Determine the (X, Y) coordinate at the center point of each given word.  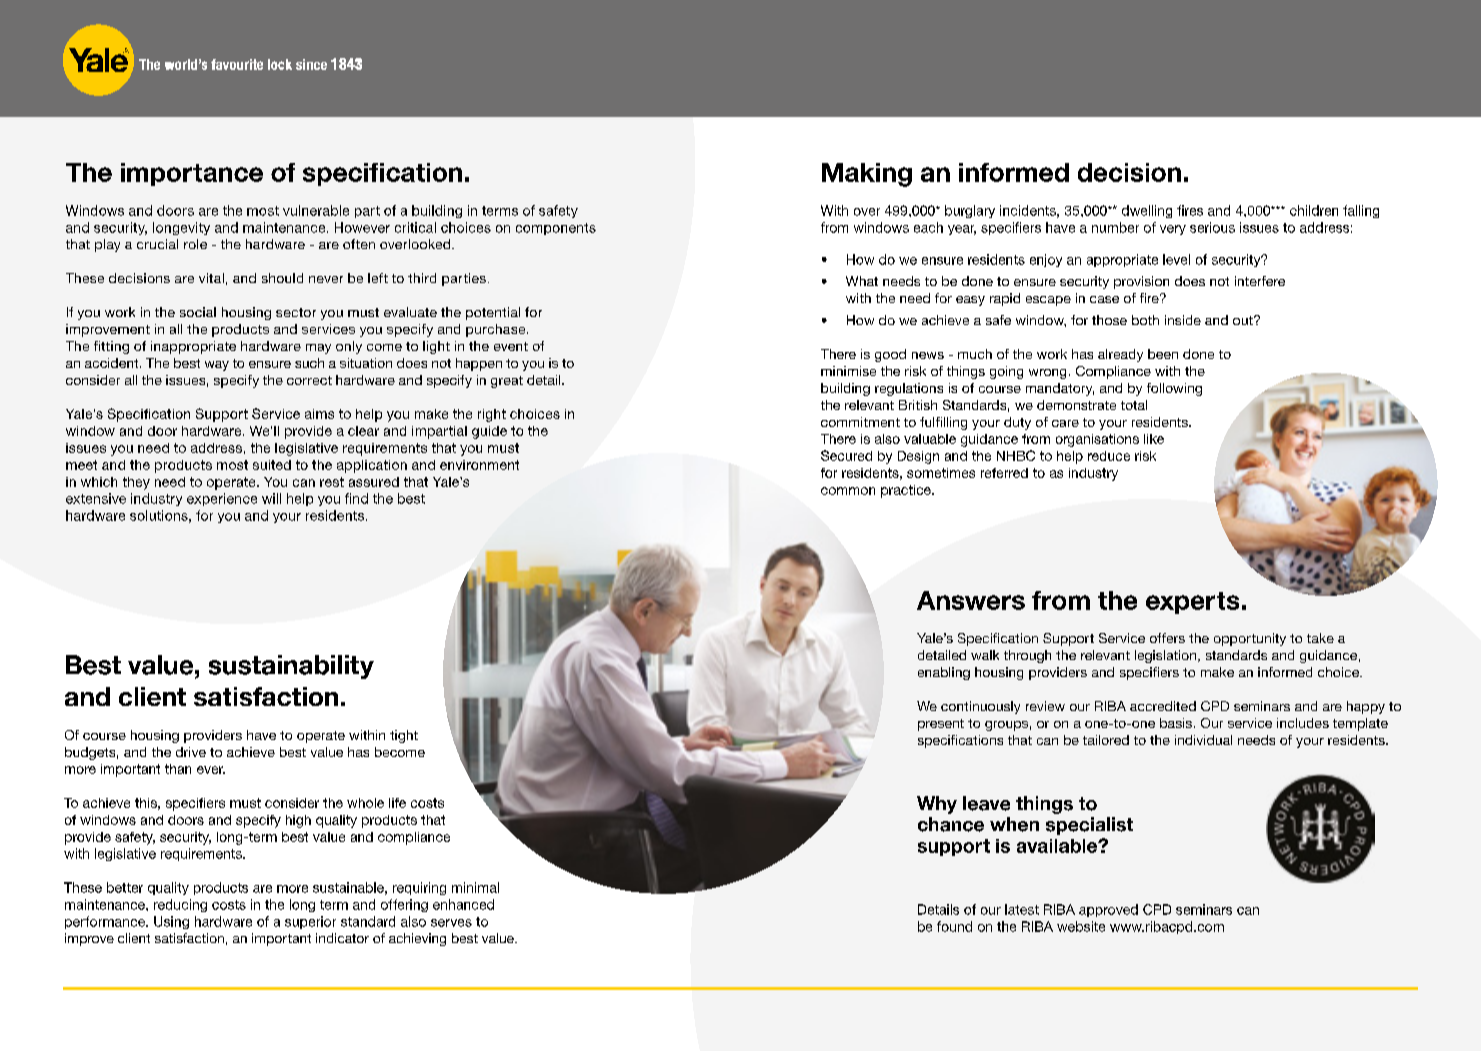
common (848, 491)
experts (1192, 603)
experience (222, 499)
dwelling (1147, 211)
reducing (180, 905)
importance (192, 174)
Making (867, 175)
